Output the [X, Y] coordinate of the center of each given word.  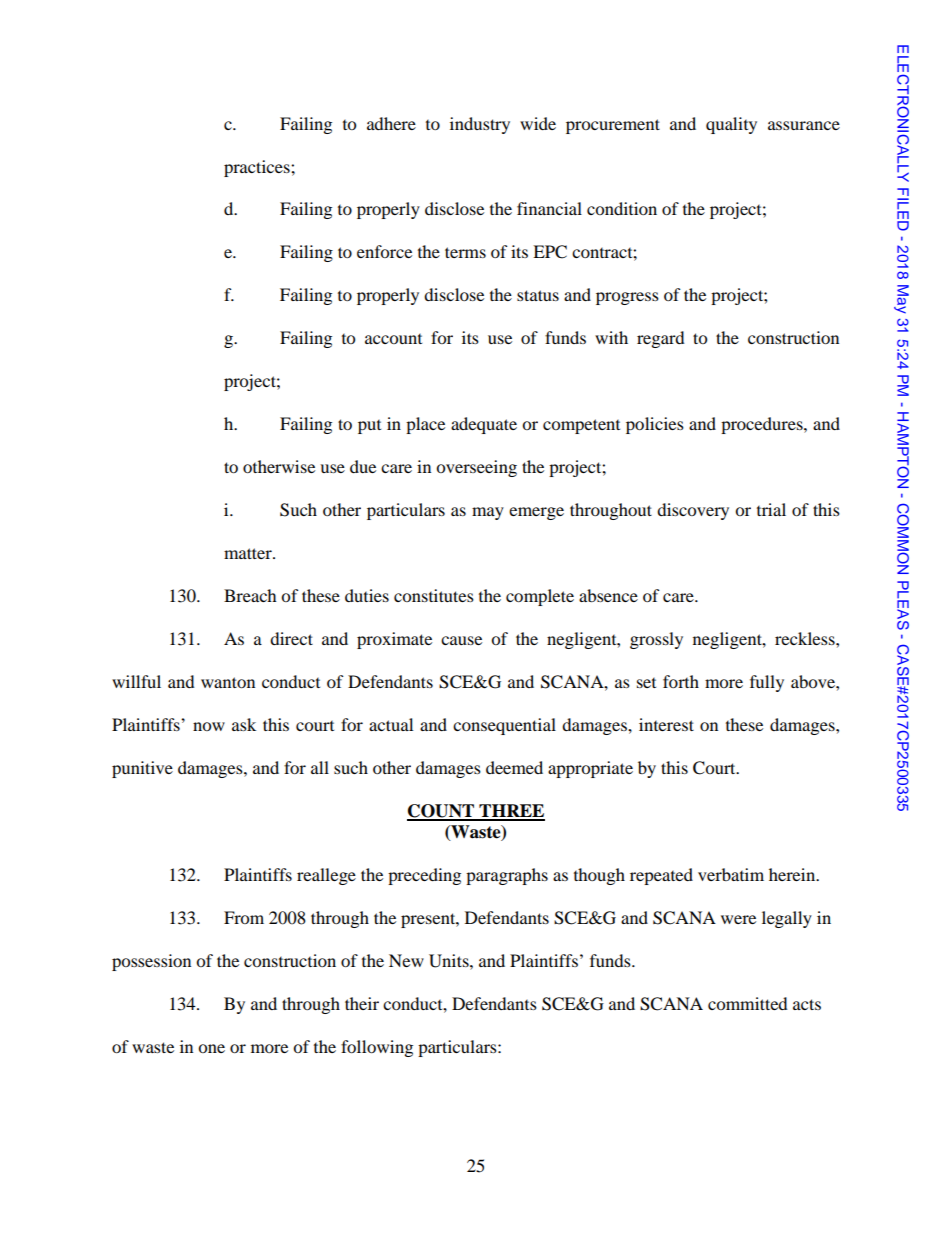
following [377, 1048]
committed [748, 1003]
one [211, 1048]
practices [258, 168]
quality [731, 125]
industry [480, 125]
